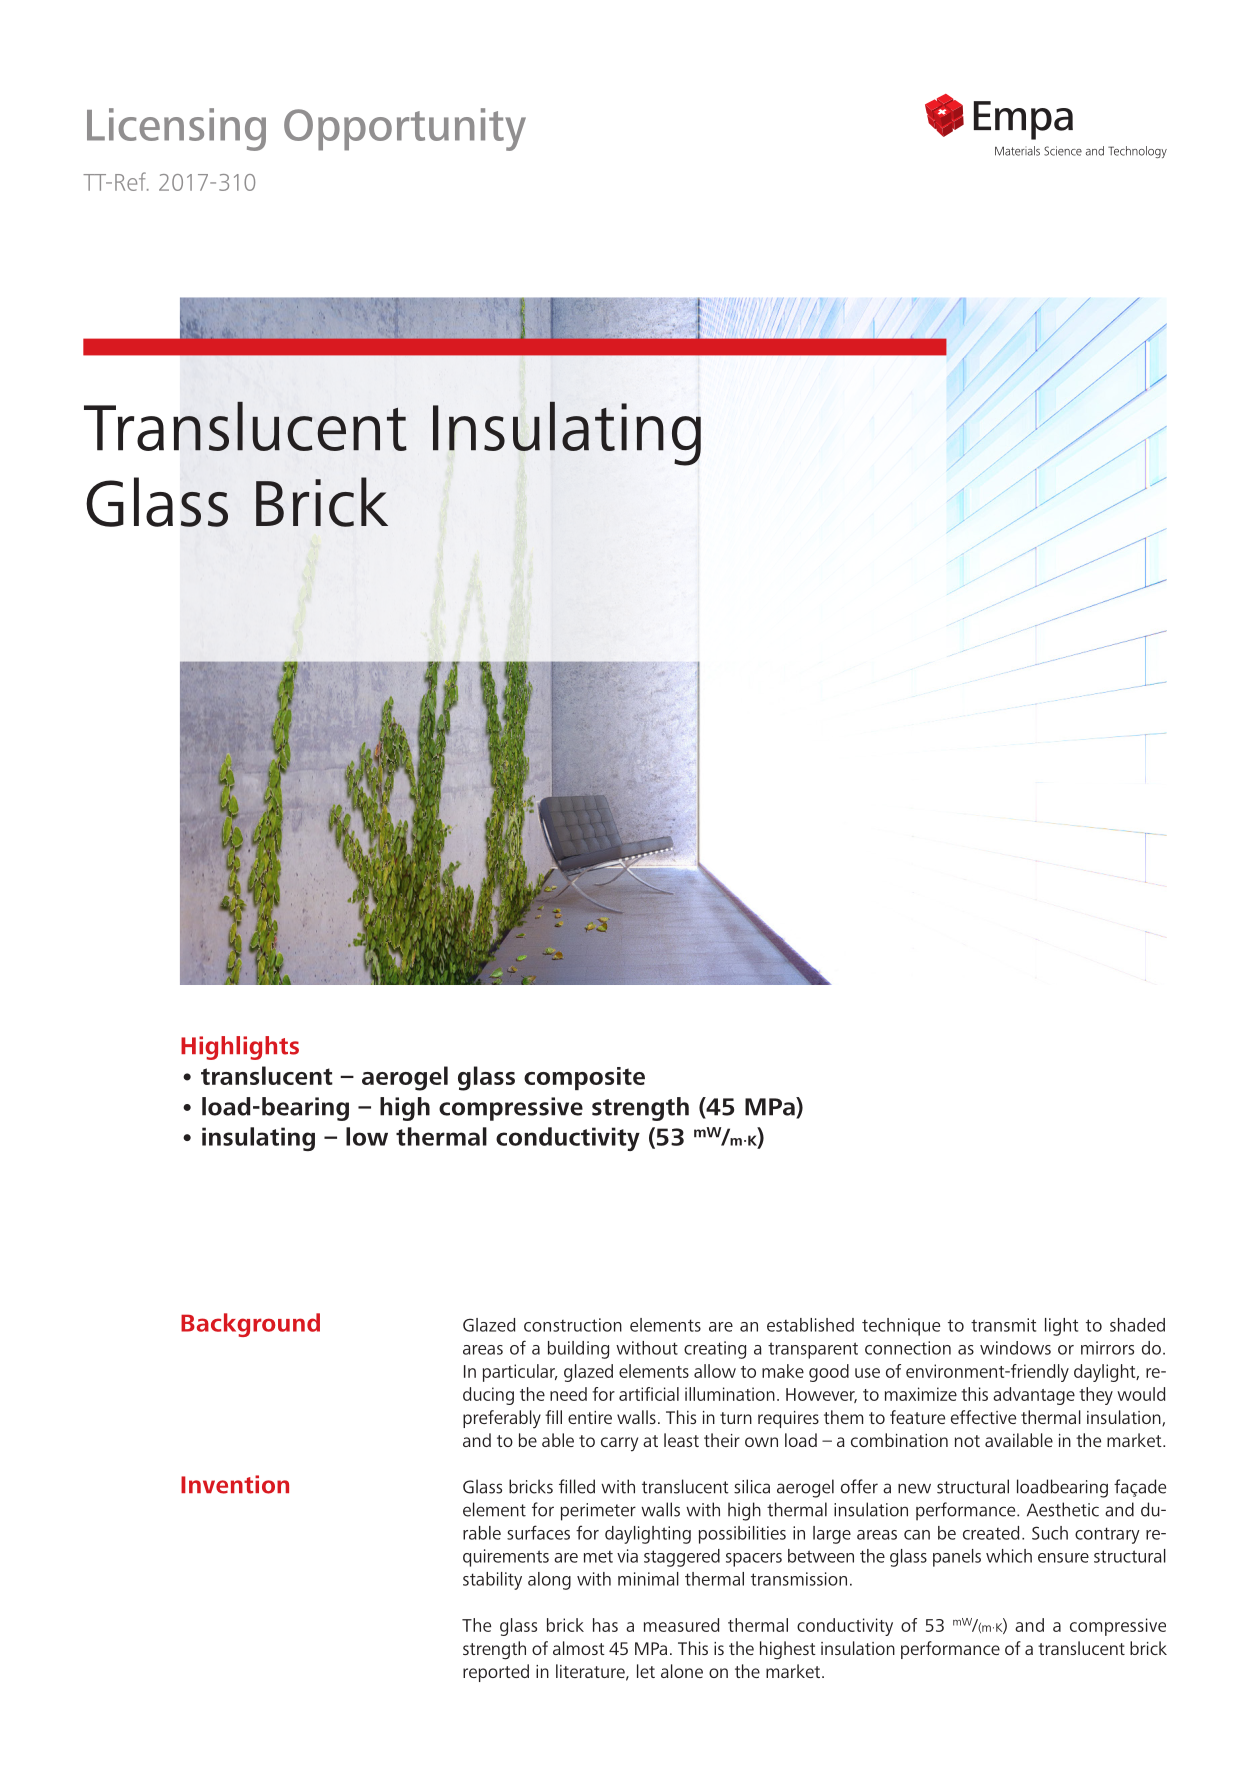 This screenshot has height=1768, width=1250. I want to click on Opportunity, so click(405, 129).
